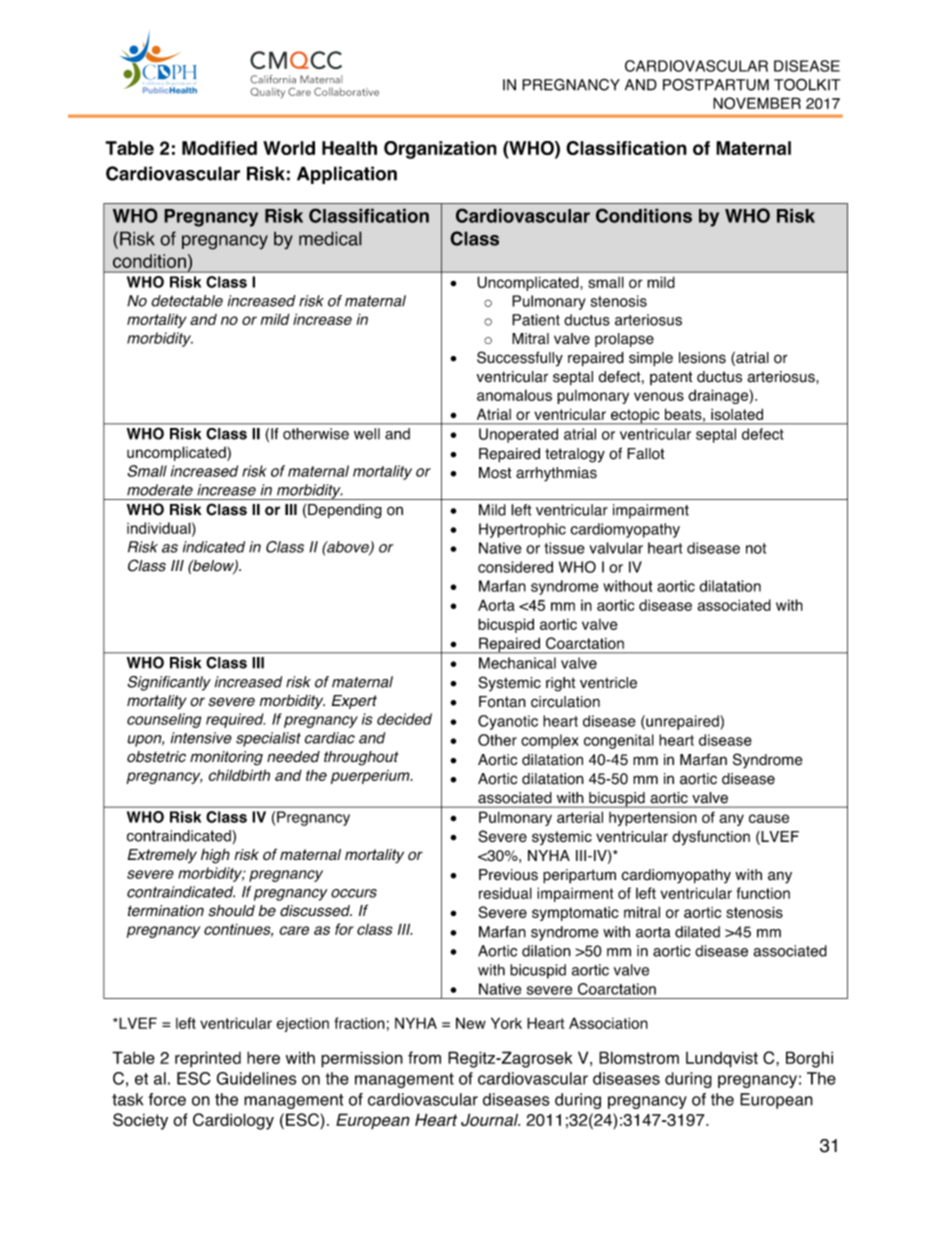 The height and width of the screenshot is (1233, 952). I want to click on cause, so click(769, 818).
